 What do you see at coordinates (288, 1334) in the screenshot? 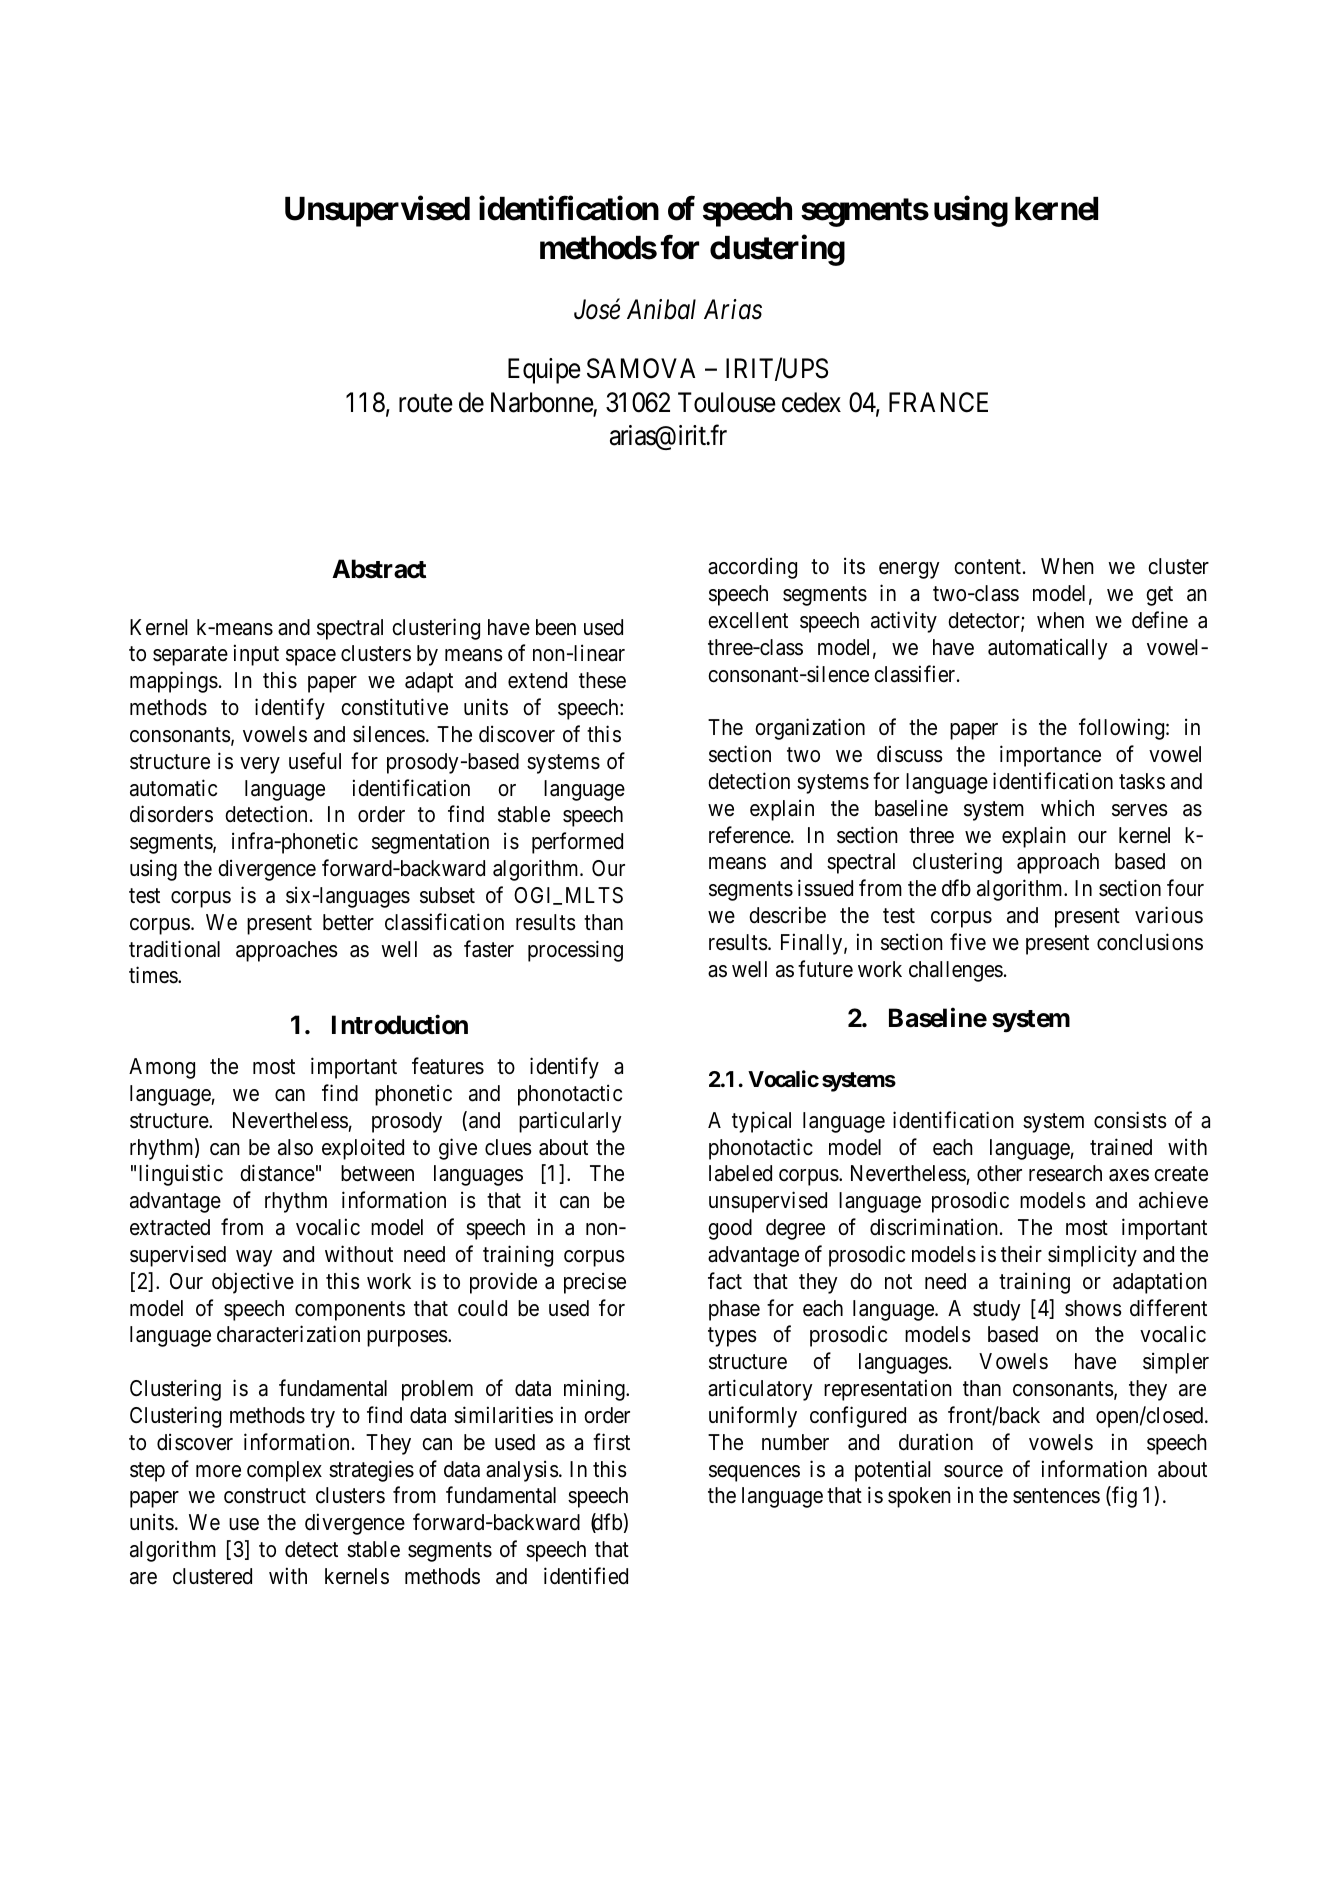
I see `characterization` at bounding box center [288, 1334].
